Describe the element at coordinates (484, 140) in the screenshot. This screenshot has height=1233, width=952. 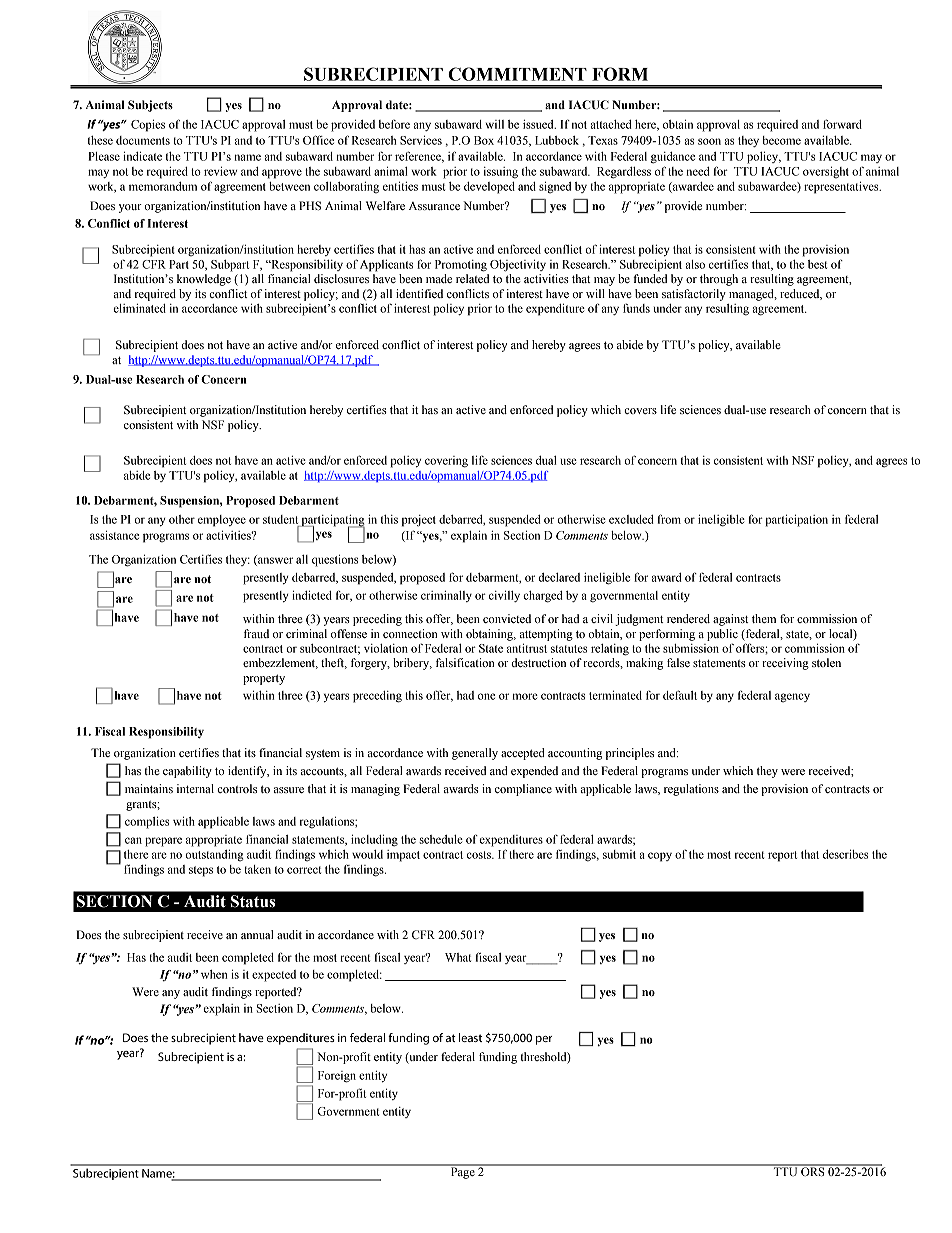
I see `Box` at that location.
